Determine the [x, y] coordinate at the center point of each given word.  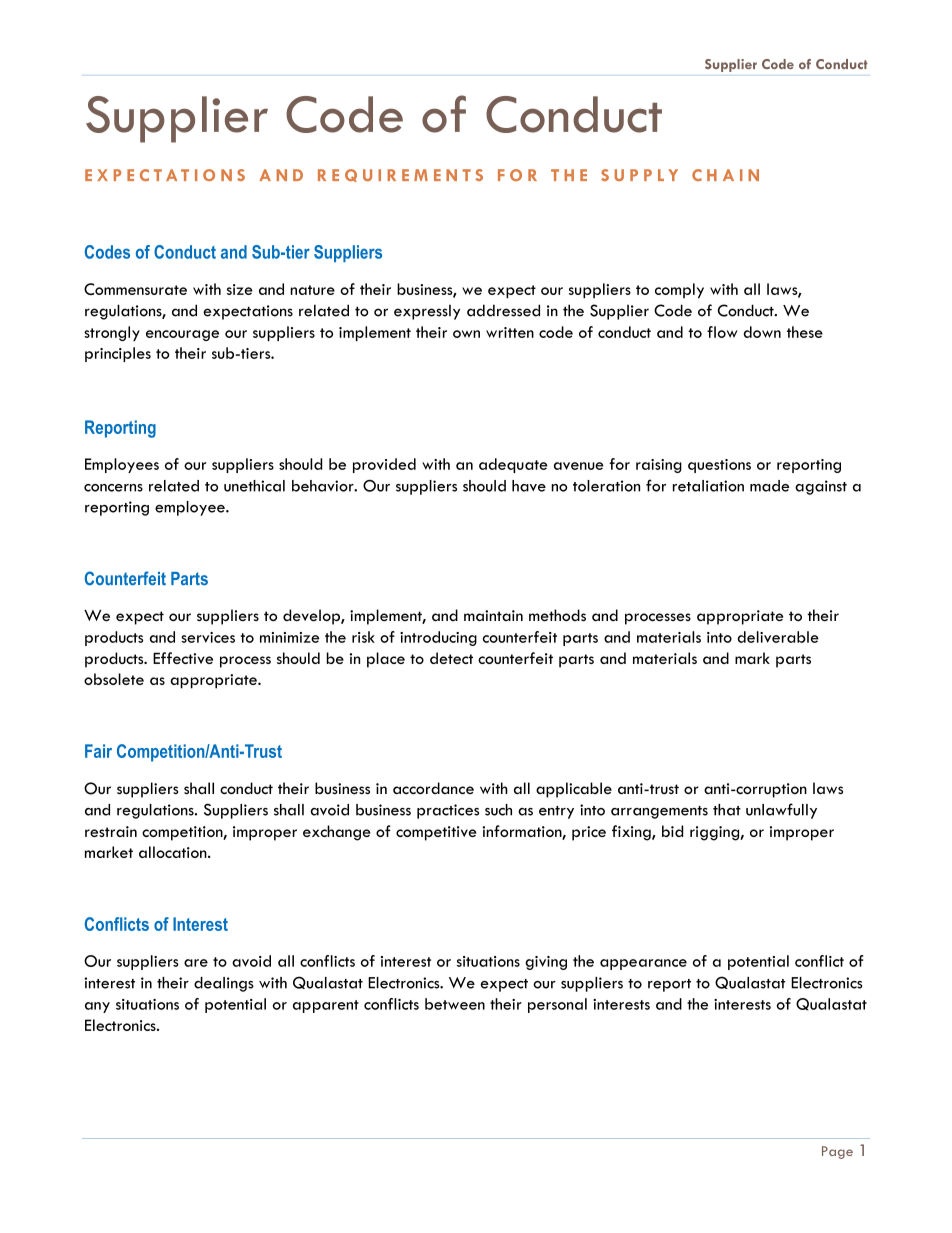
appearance [643, 964]
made [769, 486]
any [97, 1007]
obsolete [114, 679]
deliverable [778, 637]
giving [546, 963]
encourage [182, 335]
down [762, 332]
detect [451, 658]
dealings [224, 984]
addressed [503, 310]
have [529, 486]
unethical [254, 486]
